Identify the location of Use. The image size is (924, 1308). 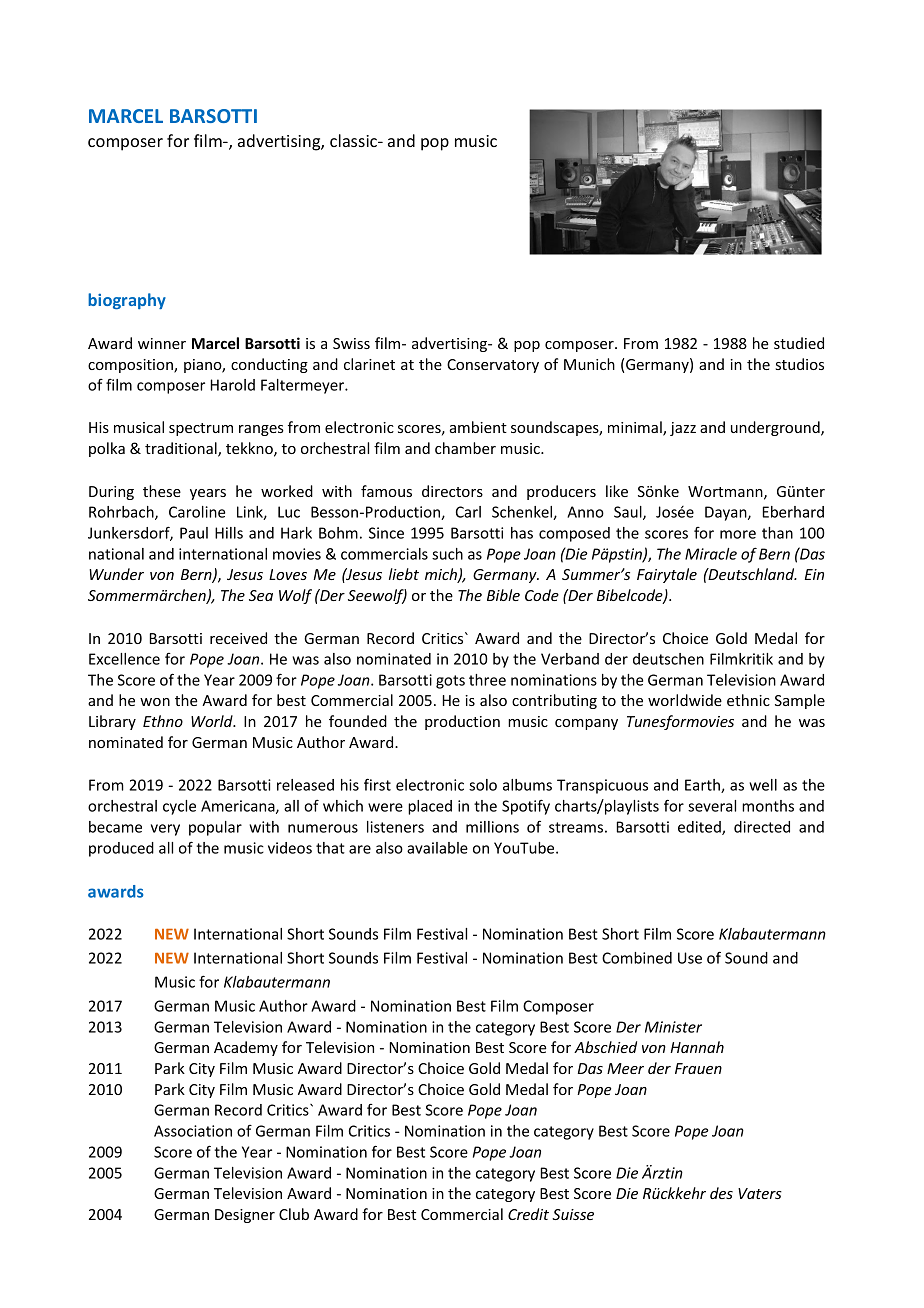
(690, 958).
